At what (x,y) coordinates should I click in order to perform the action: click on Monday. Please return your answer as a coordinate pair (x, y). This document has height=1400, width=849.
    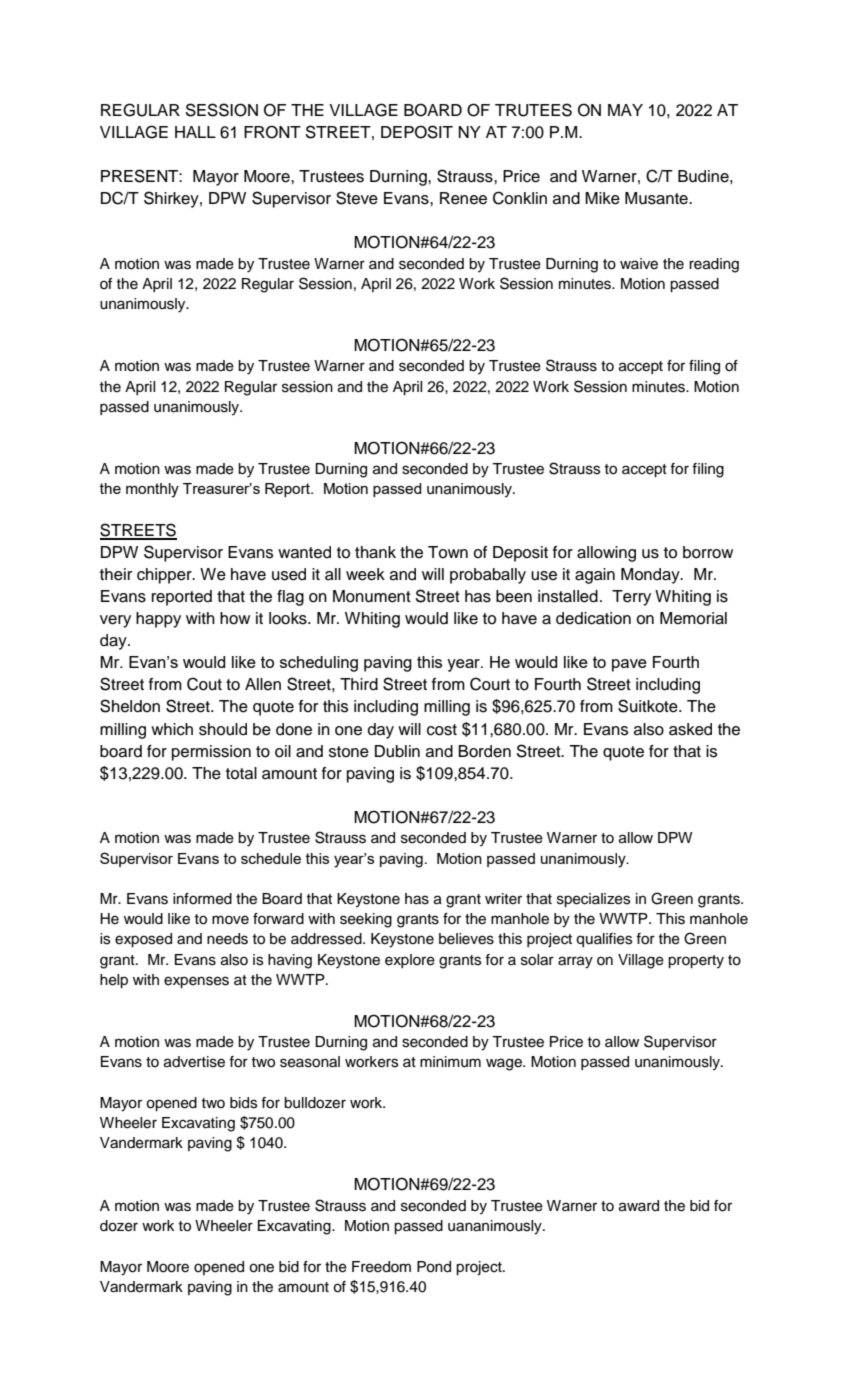
    Looking at the image, I should click on (651, 576).
